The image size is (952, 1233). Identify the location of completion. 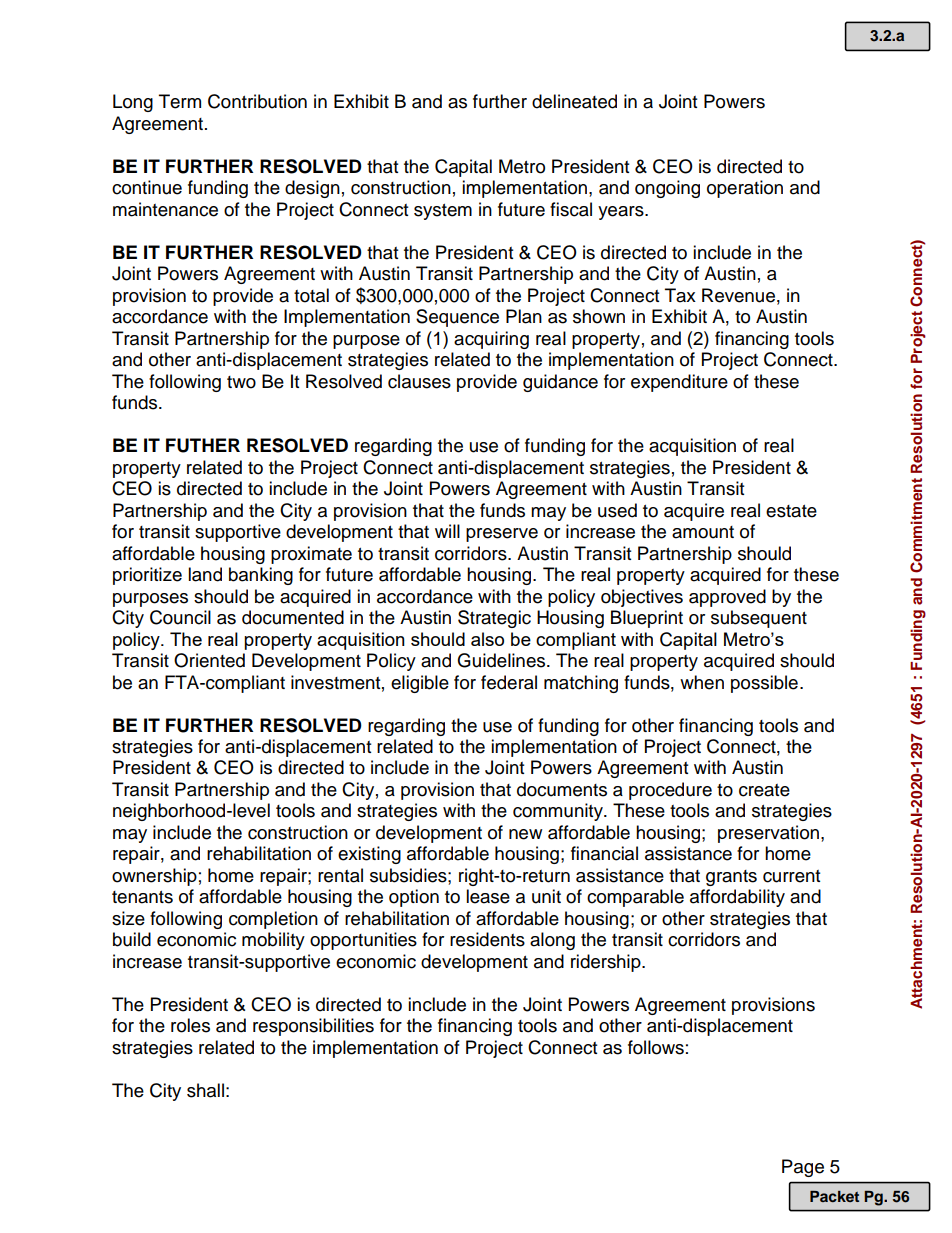
(273, 920).
